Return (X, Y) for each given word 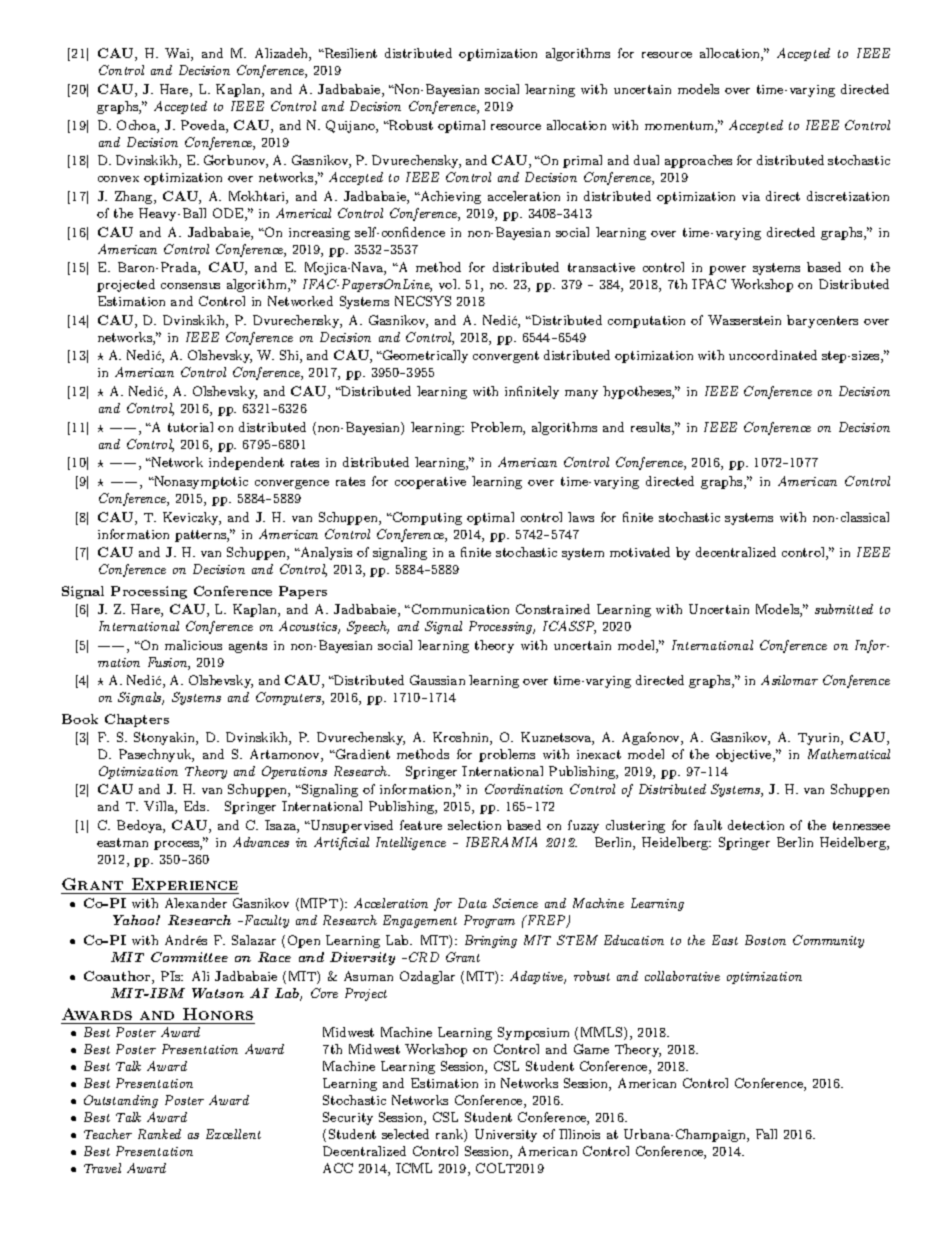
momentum (680, 127)
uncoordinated (773, 355)
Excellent (233, 1134)
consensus (190, 286)
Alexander (196, 903)
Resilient (349, 53)
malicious (193, 645)
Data (472, 903)
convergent (506, 357)
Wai (178, 54)
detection (756, 825)
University (506, 1135)
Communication (460, 609)
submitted (844, 609)
